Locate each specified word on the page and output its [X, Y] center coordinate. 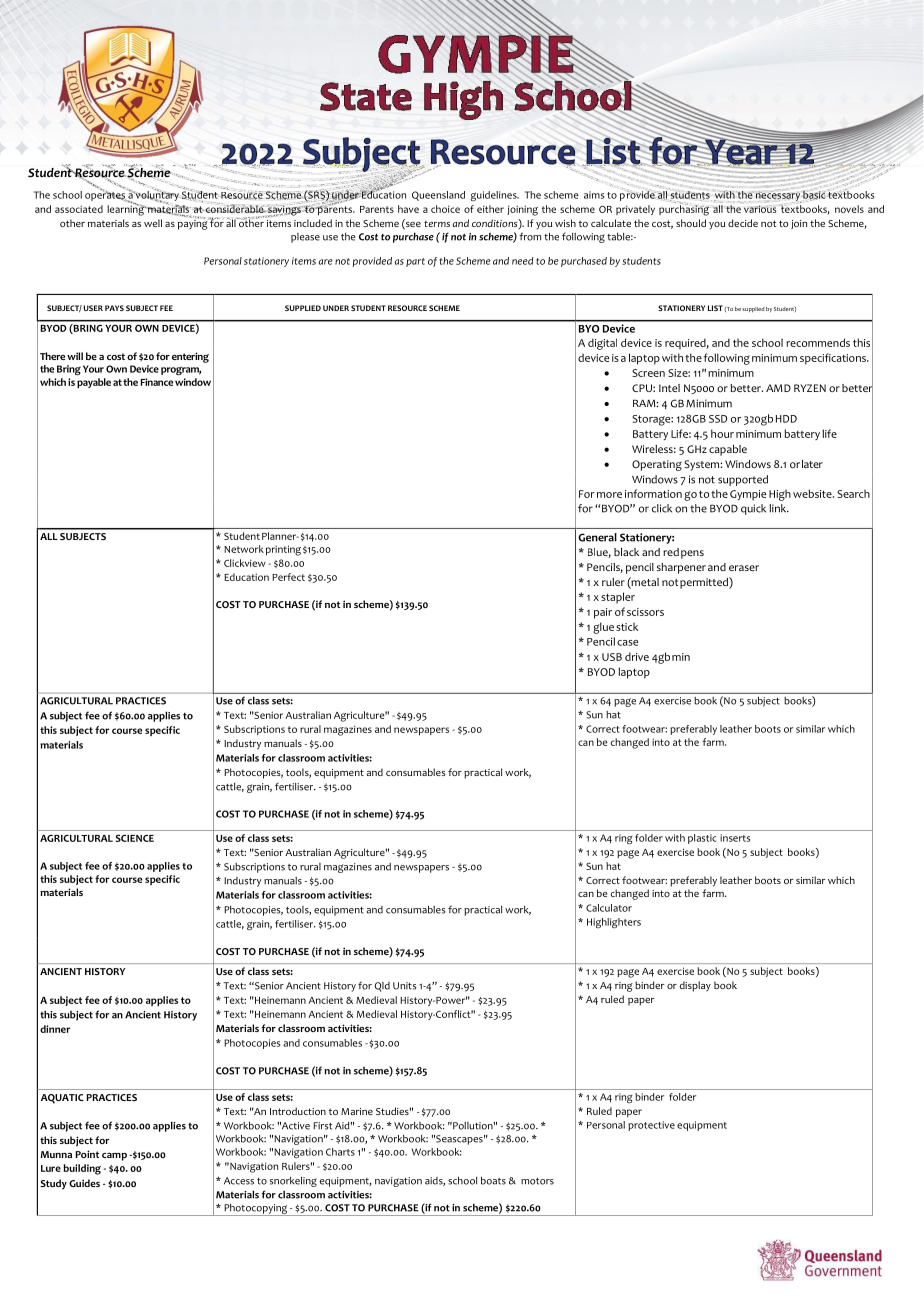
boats [493, 1181]
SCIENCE [134, 838]
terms [437, 224]
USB [612, 657]
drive [637, 656]
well [153, 223]
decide [743, 223]
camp [114, 1157]
